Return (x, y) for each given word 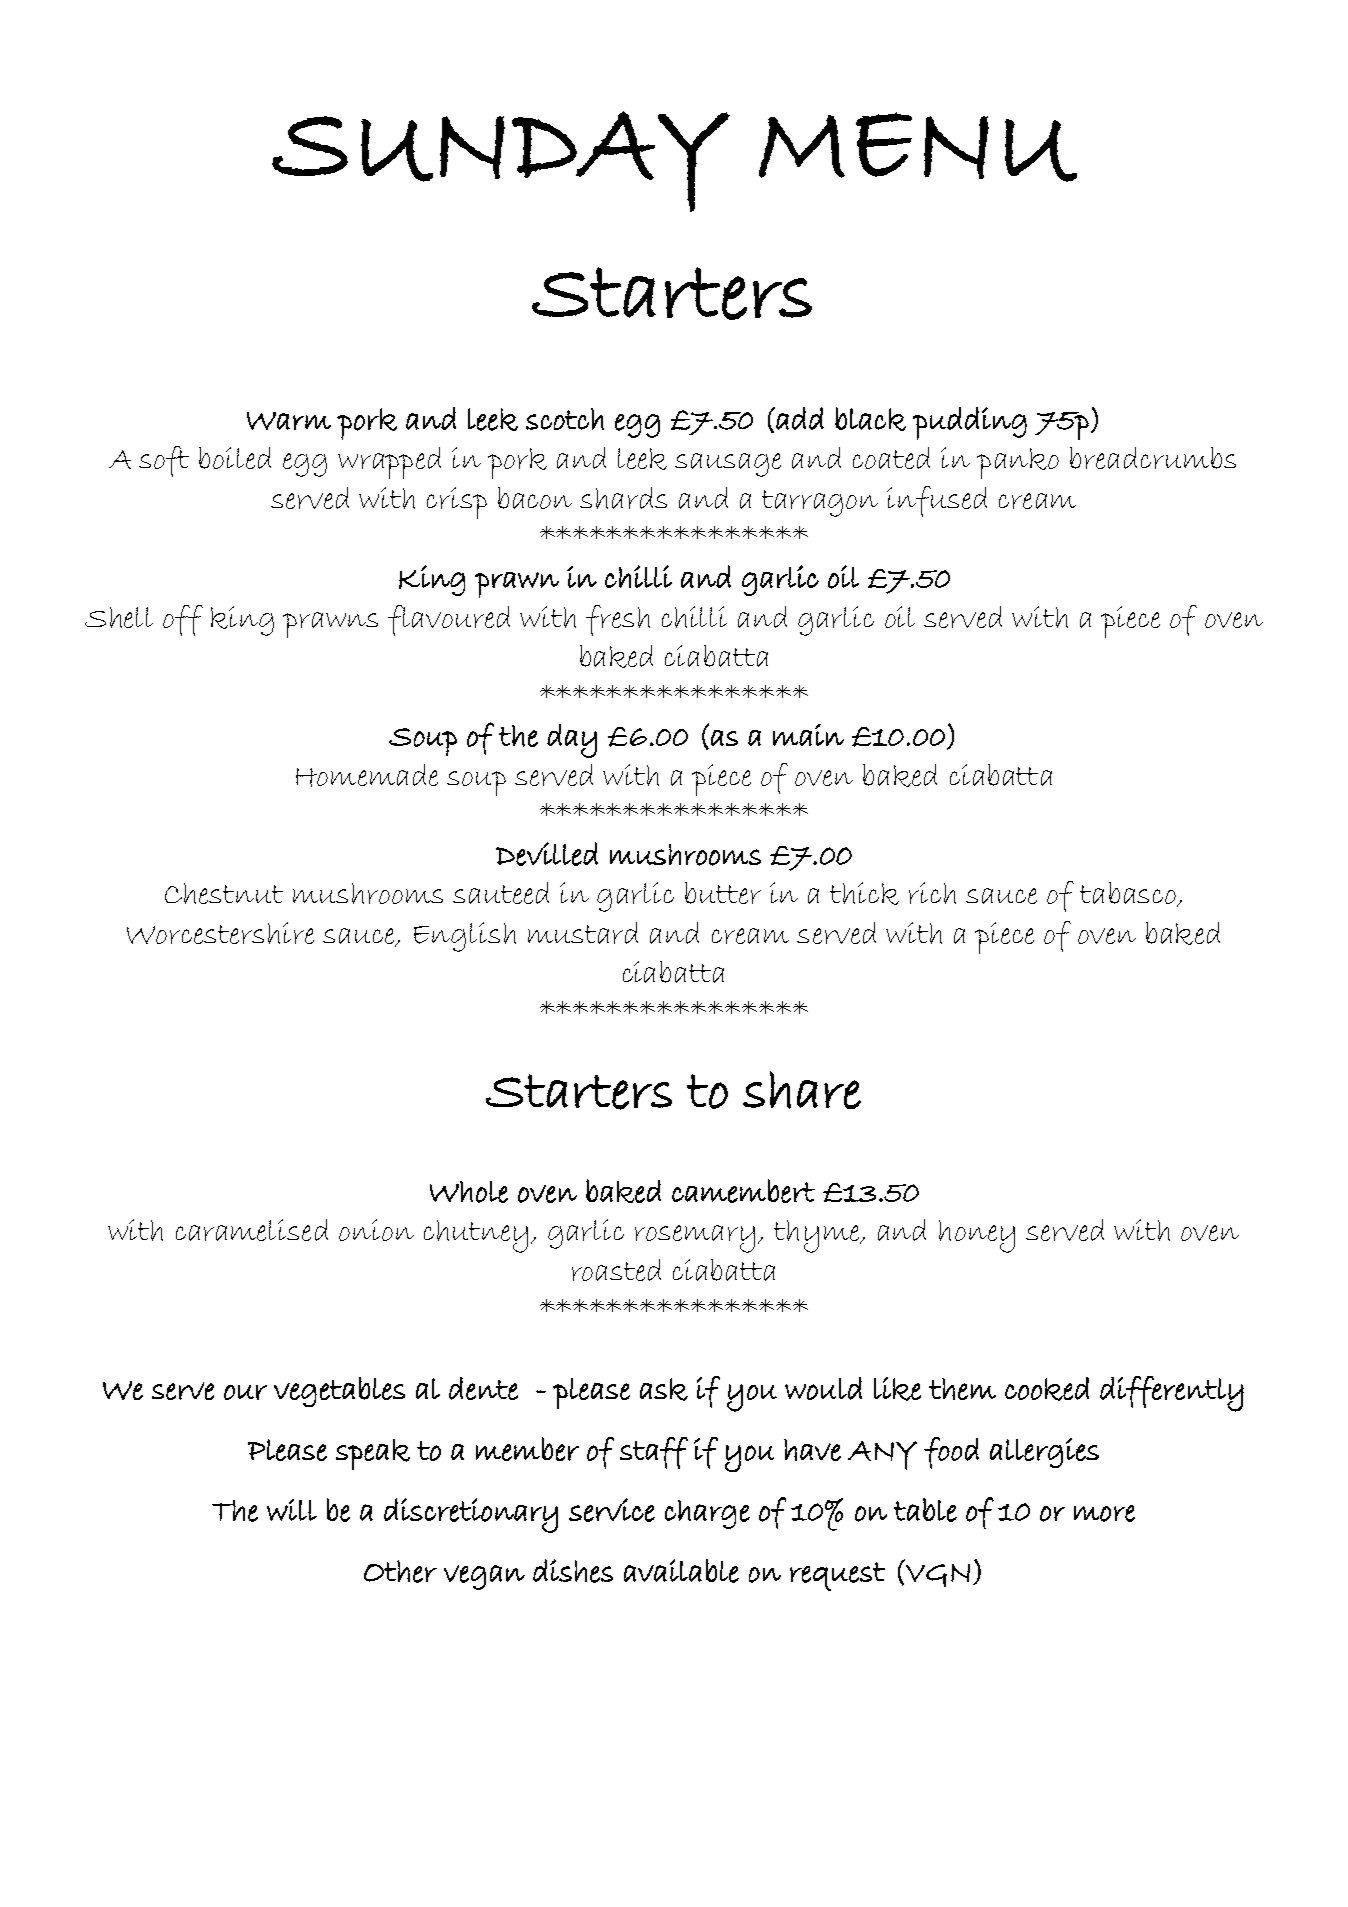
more (1104, 1513)
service (612, 1510)
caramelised (252, 1230)
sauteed (501, 893)
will (292, 1510)
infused (937, 501)
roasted (616, 1270)
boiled (235, 458)
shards (623, 498)
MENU (918, 147)
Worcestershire (220, 933)
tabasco (1129, 894)
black (870, 419)
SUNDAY (501, 161)
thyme (818, 1236)
